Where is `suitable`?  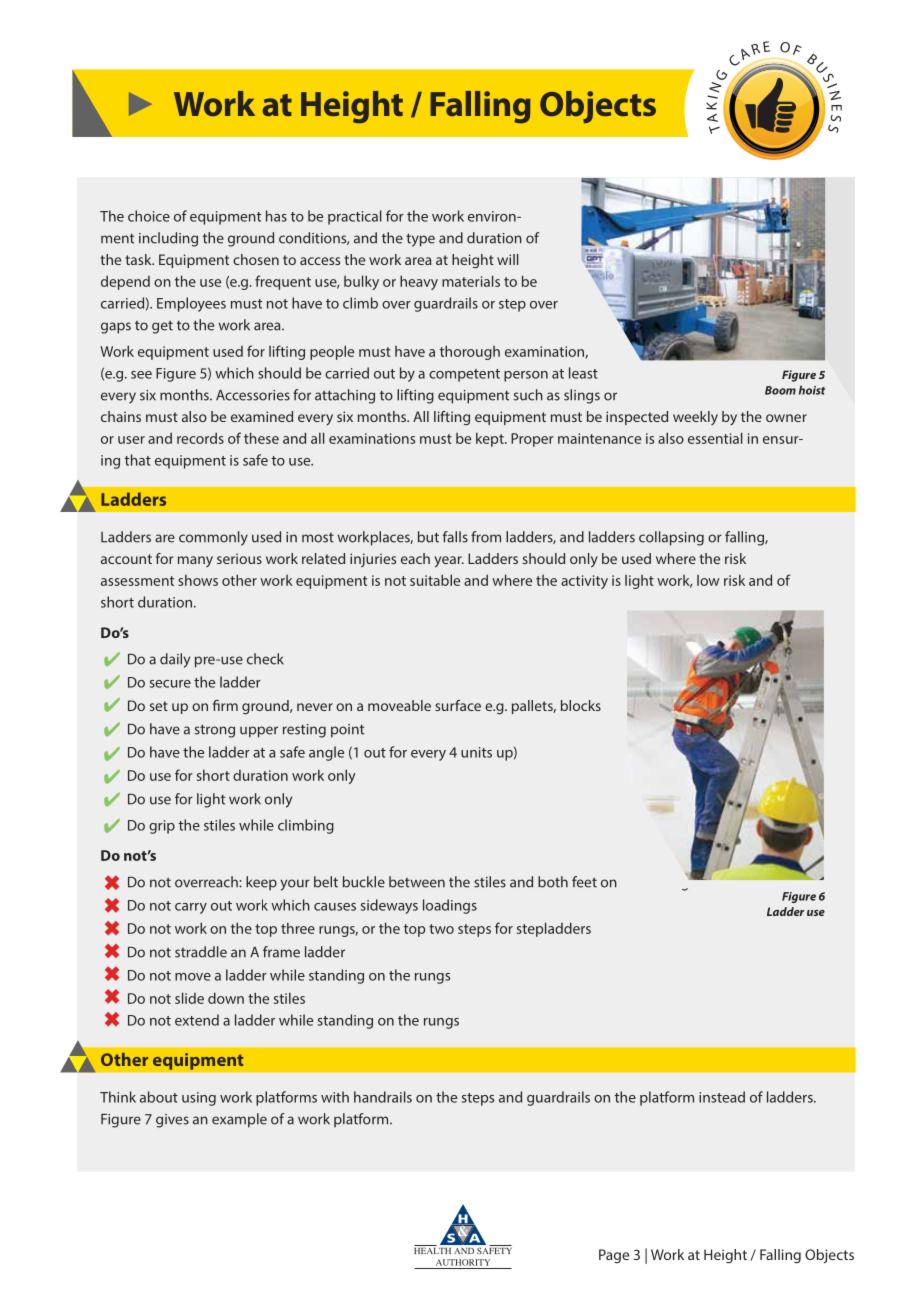
suitable is located at coordinates (435, 580).
